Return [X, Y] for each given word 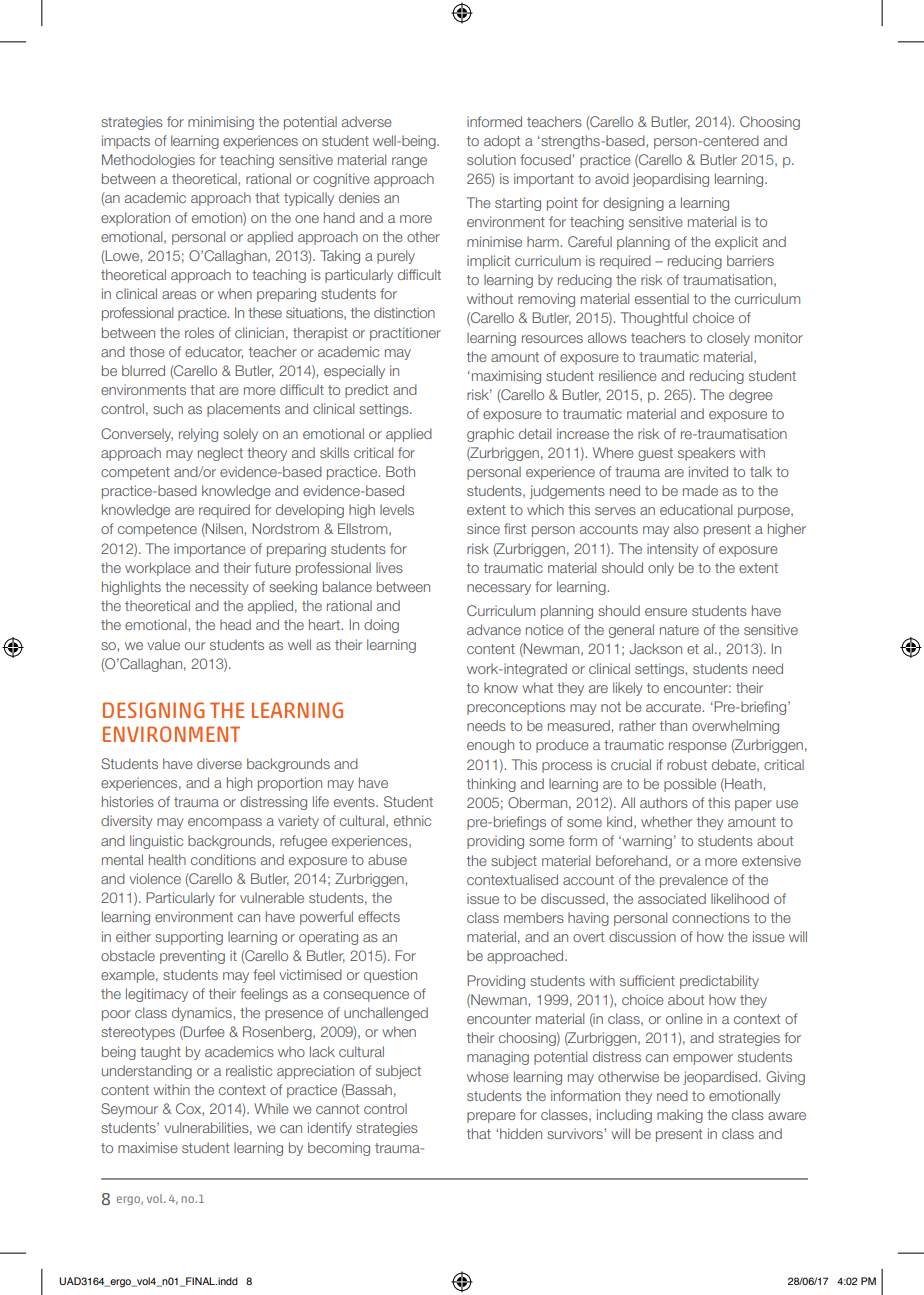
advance [494, 629]
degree [751, 396]
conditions [223, 859]
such [168, 408]
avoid [612, 178]
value [163, 644]
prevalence [694, 881]
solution [491, 159]
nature [679, 630]
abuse [387, 859]
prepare [491, 1117]
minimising [221, 123]
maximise [148, 1147]
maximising [505, 377]
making [680, 1116]
